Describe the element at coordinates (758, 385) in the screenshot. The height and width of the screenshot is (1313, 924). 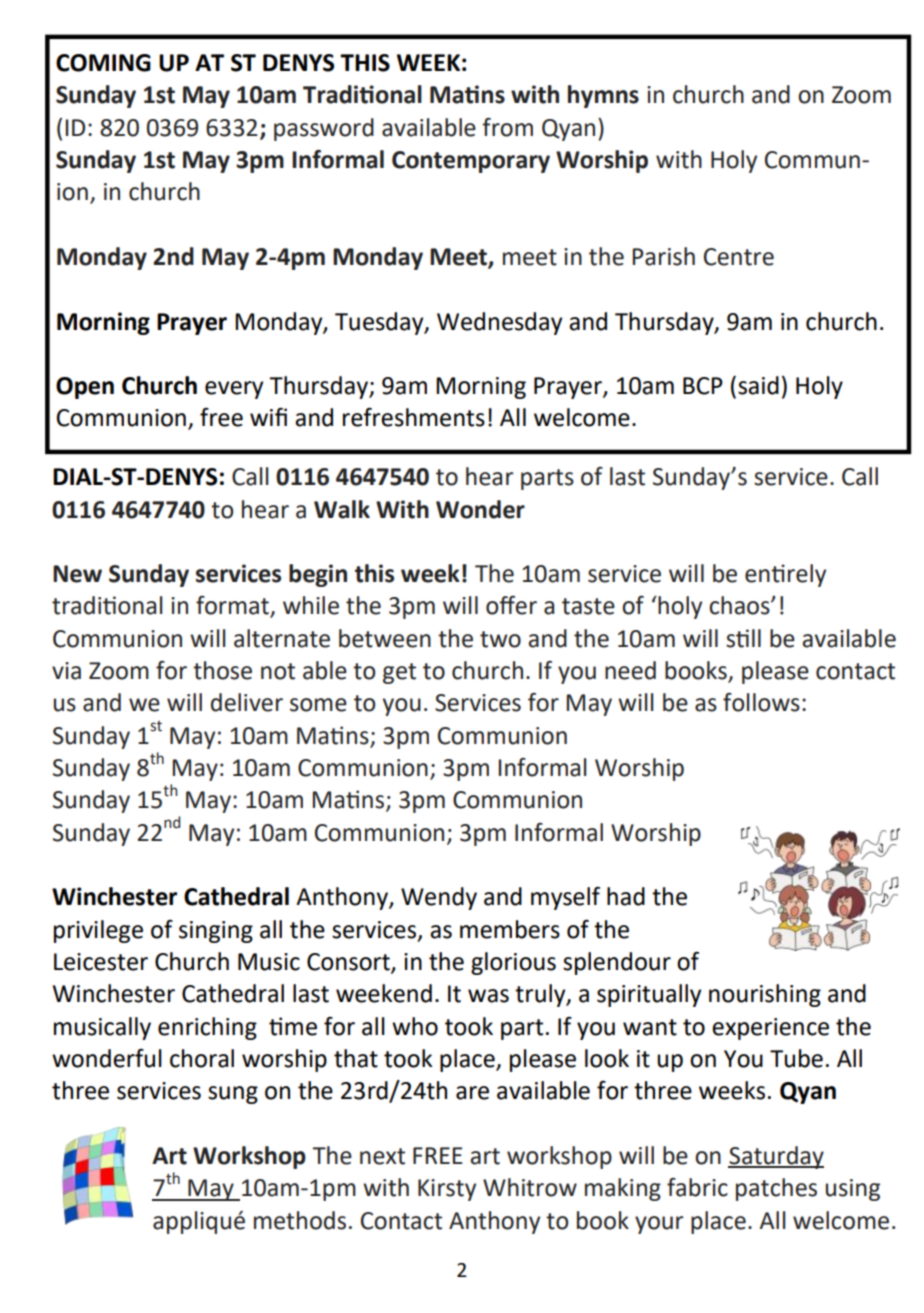
I see `said` at that location.
